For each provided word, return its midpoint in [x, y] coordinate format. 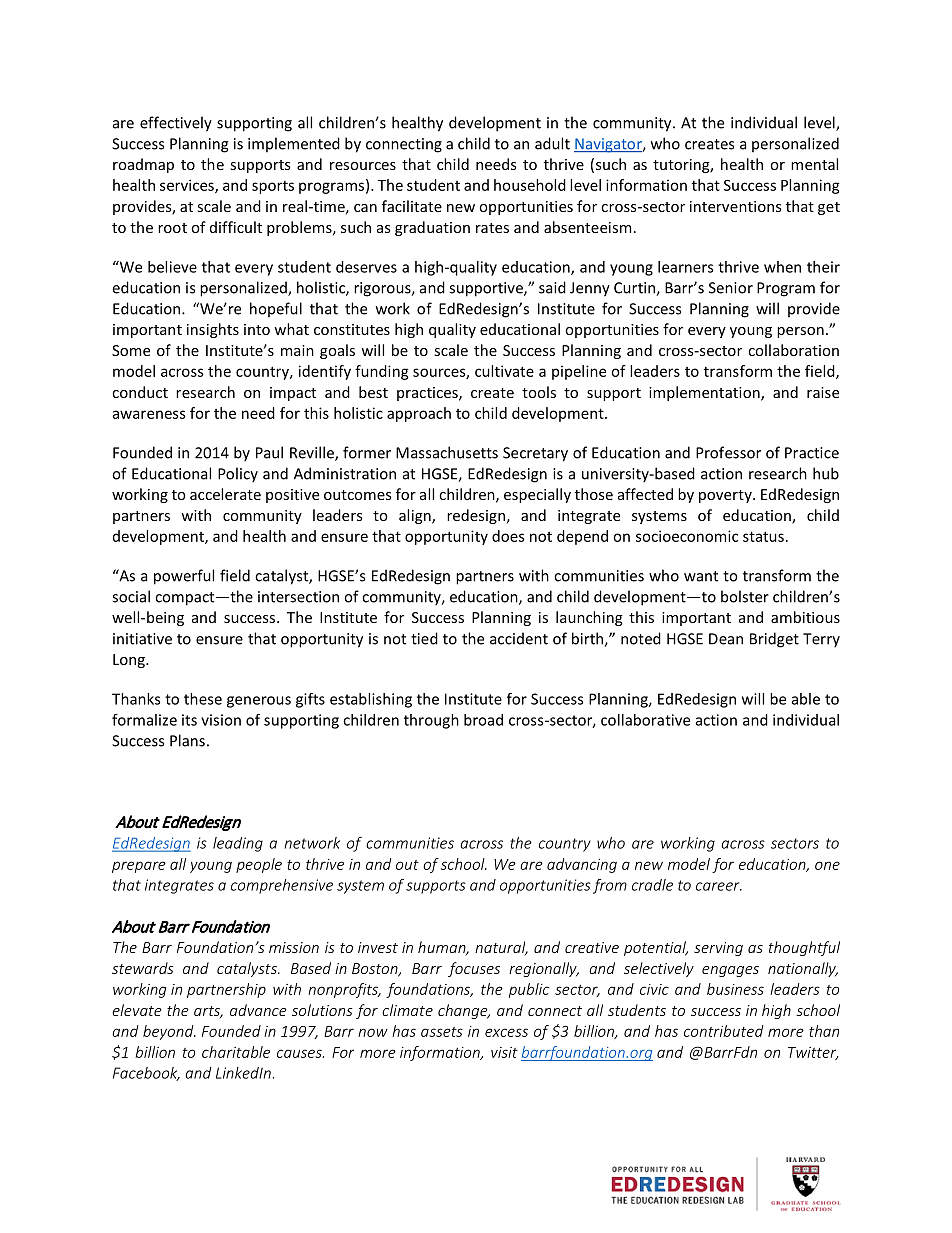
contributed [723, 1031]
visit [504, 1052]
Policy [238, 475]
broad [483, 720]
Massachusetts [447, 452]
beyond [169, 1032]
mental [814, 164]
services [188, 186]
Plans [187, 740]
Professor [728, 452]
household [530, 185]
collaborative [645, 720]
